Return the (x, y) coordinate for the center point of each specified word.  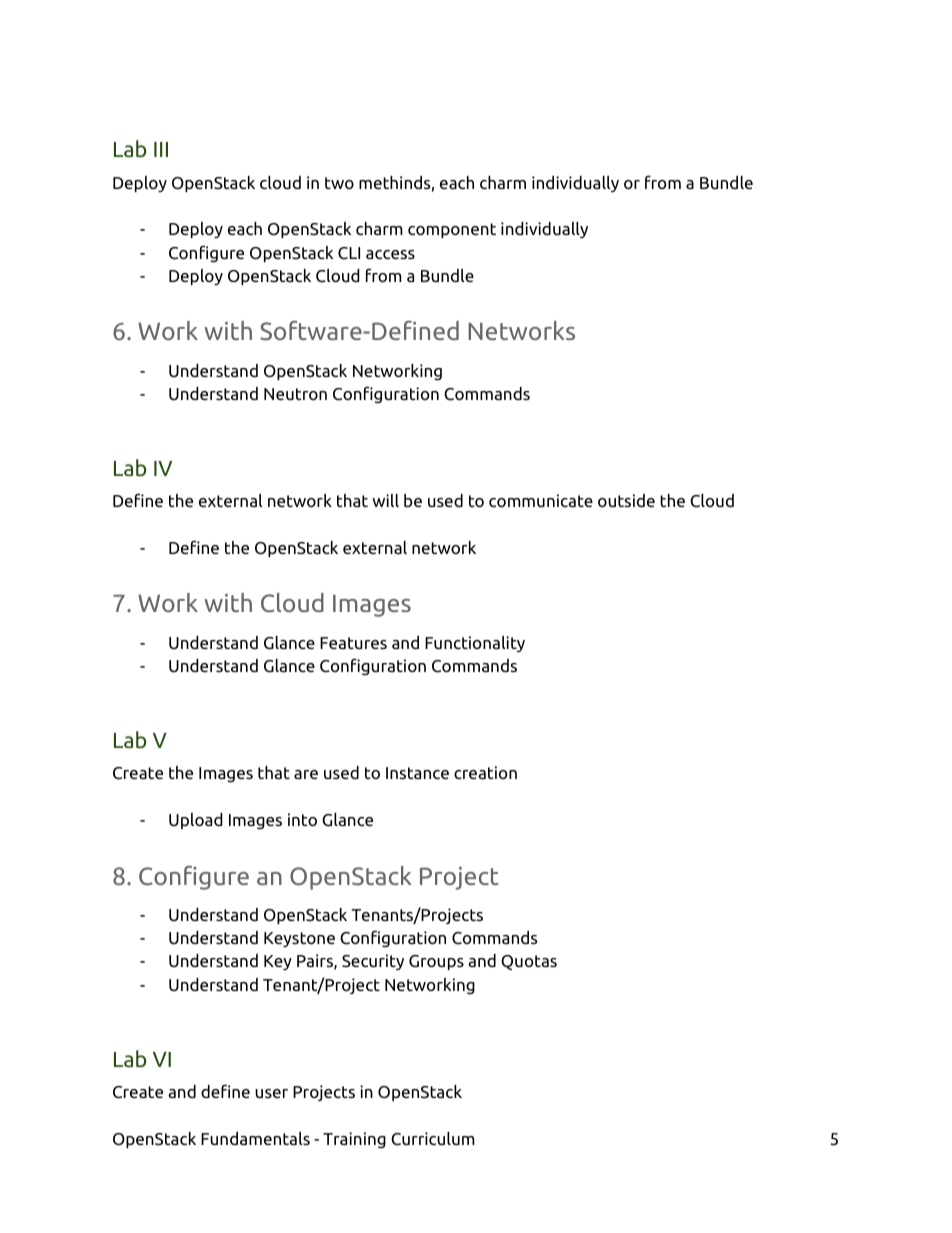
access (390, 254)
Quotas (529, 962)
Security (373, 962)
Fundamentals (255, 1138)
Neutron (295, 394)
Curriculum (433, 1139)
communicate (541, 501)
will (385, 500)
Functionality (475, 644)
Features (353, 643)
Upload (196, 821)
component (452, 230)
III (161, 149)
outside (626, 501)
